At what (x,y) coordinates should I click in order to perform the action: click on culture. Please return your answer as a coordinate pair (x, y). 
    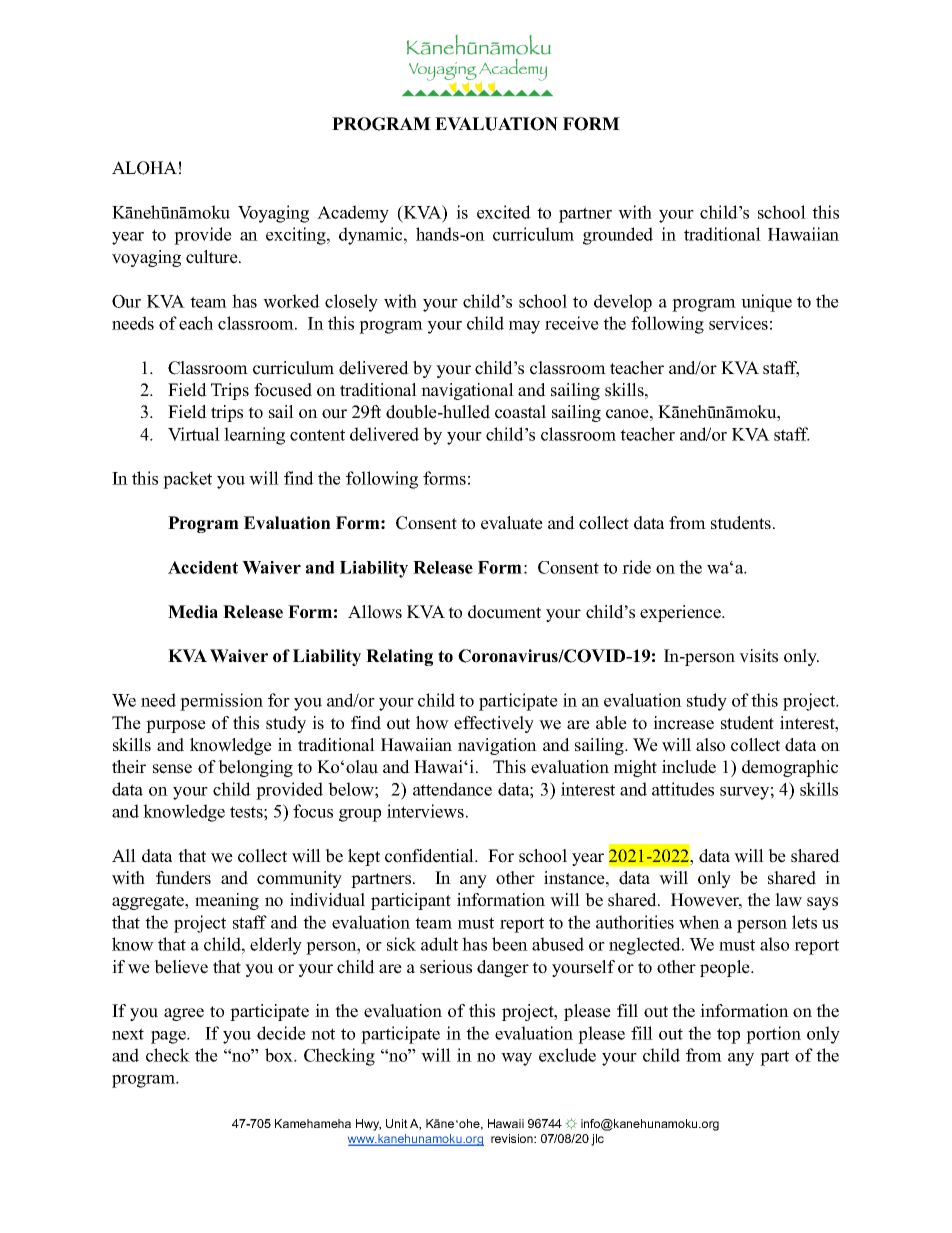
    Looking at the image, I should click on (213, 257).
